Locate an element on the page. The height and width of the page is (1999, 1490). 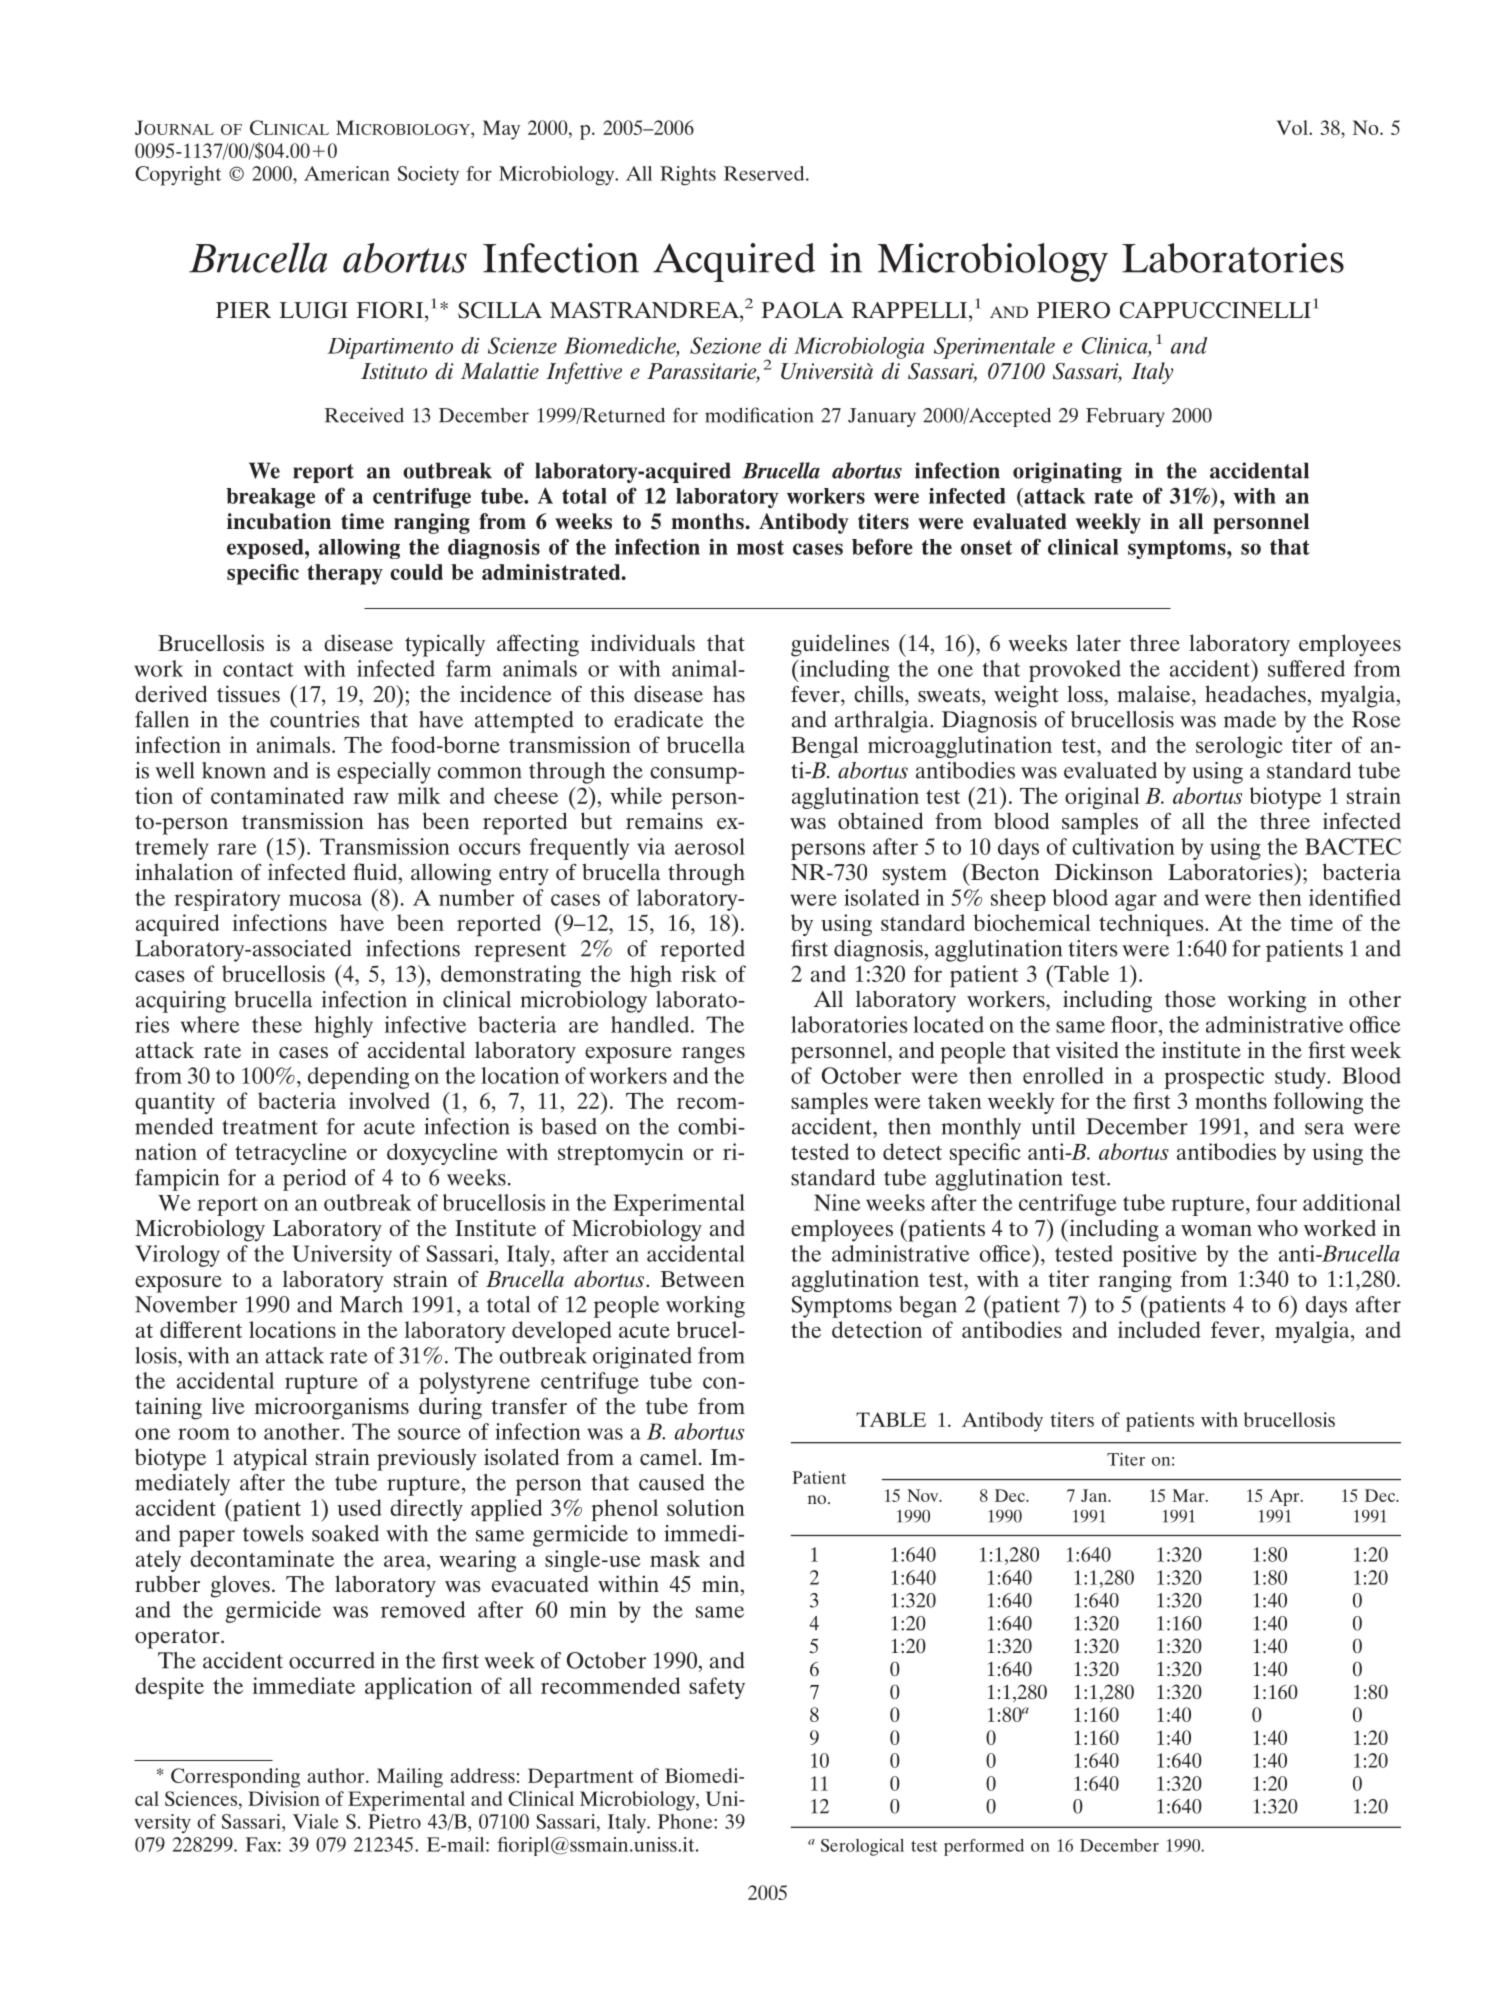
therapy is located at coordinates (345, 574).
